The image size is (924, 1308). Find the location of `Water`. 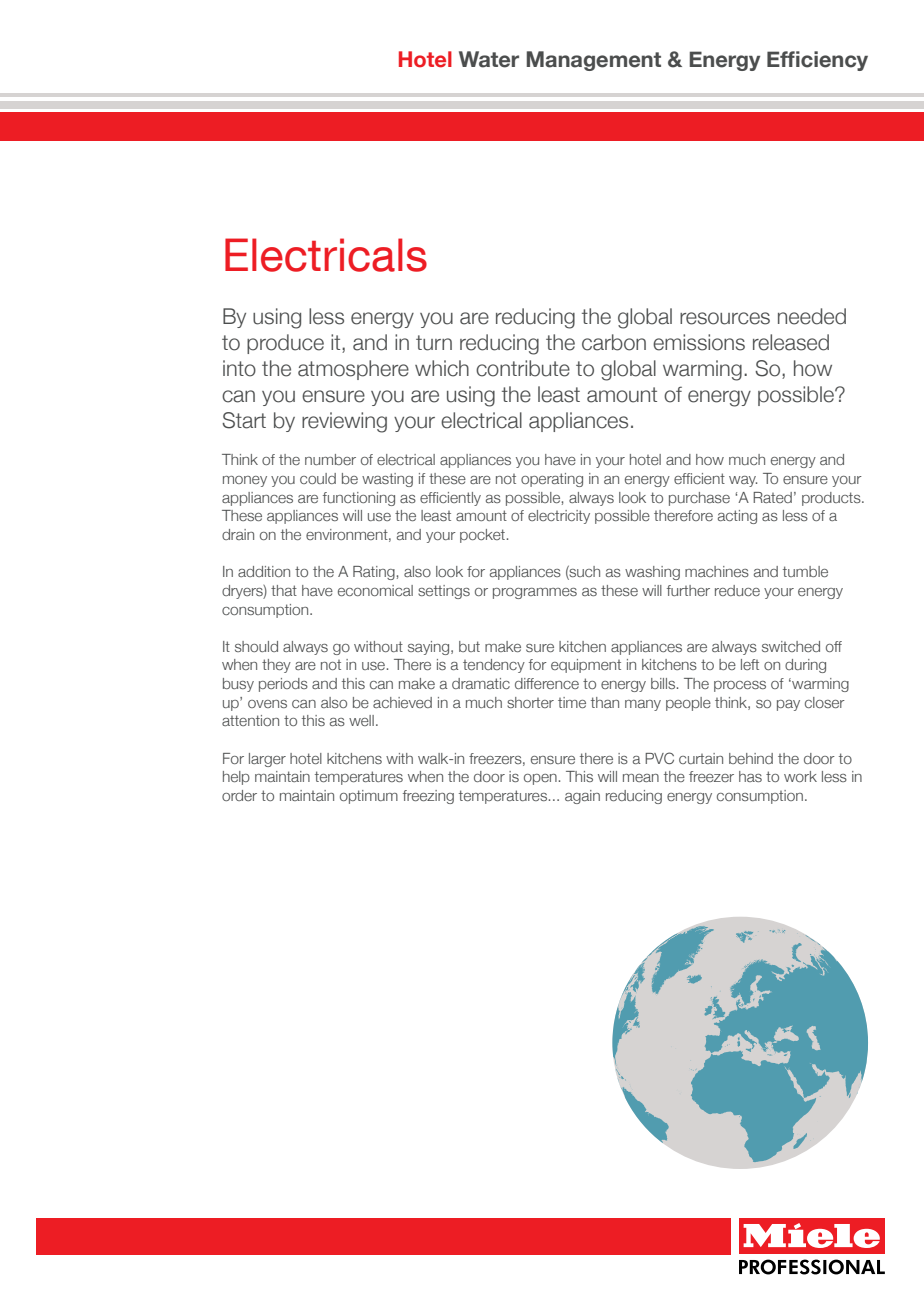

Water is located at coordinates (489, 59).
